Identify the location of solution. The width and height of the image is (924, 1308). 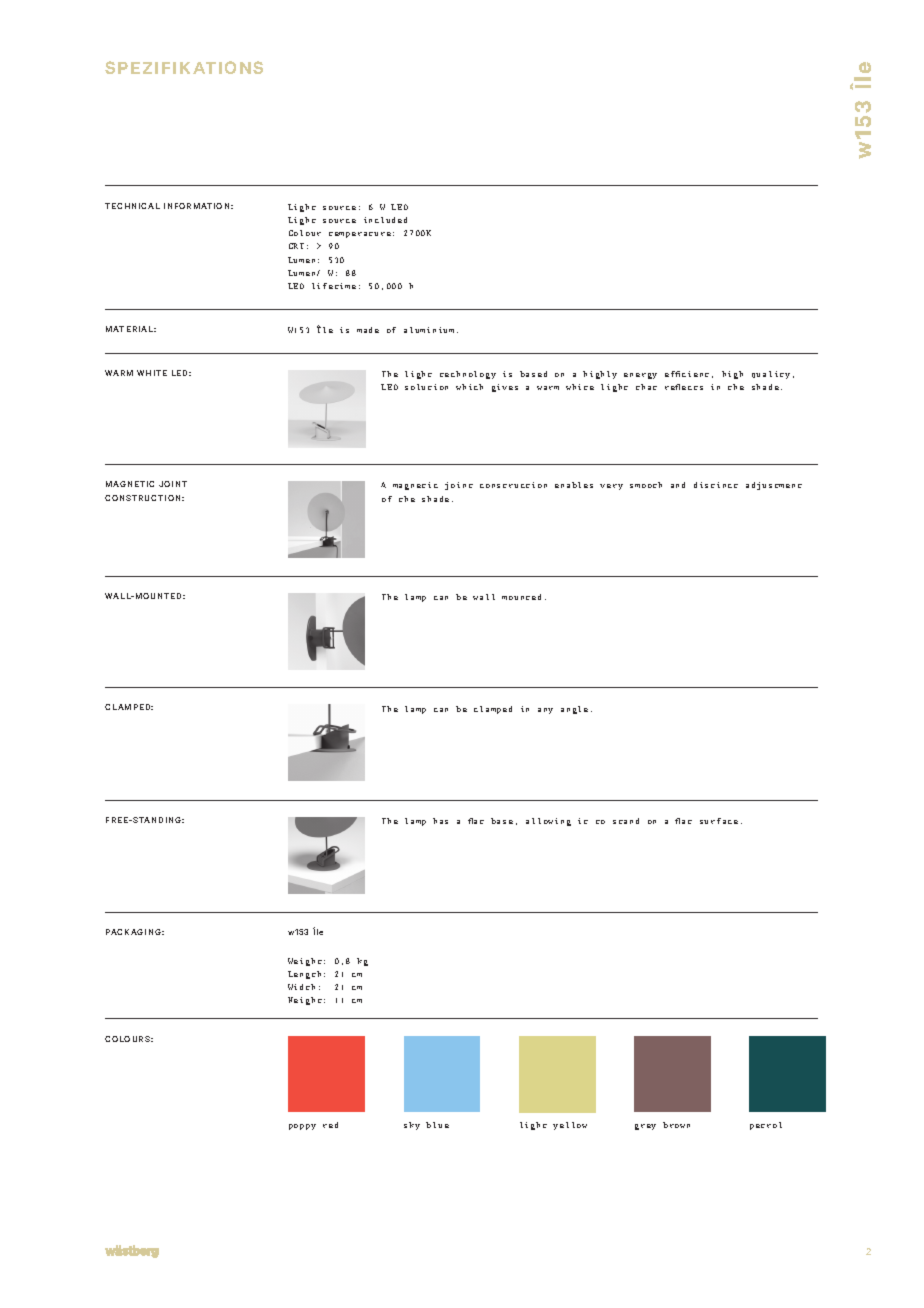
(426, 387).
